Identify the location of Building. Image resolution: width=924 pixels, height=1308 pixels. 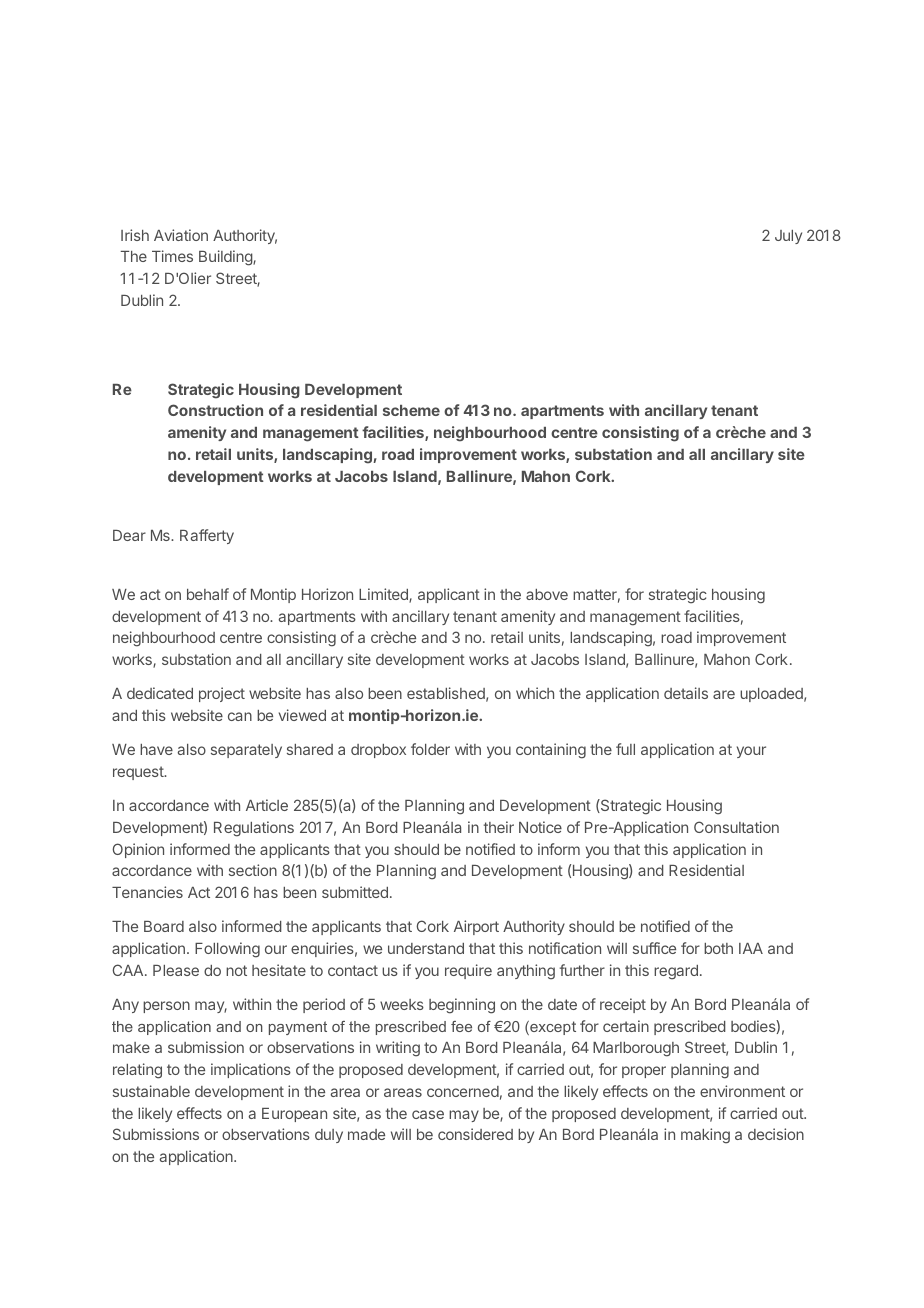
(226, 258).
